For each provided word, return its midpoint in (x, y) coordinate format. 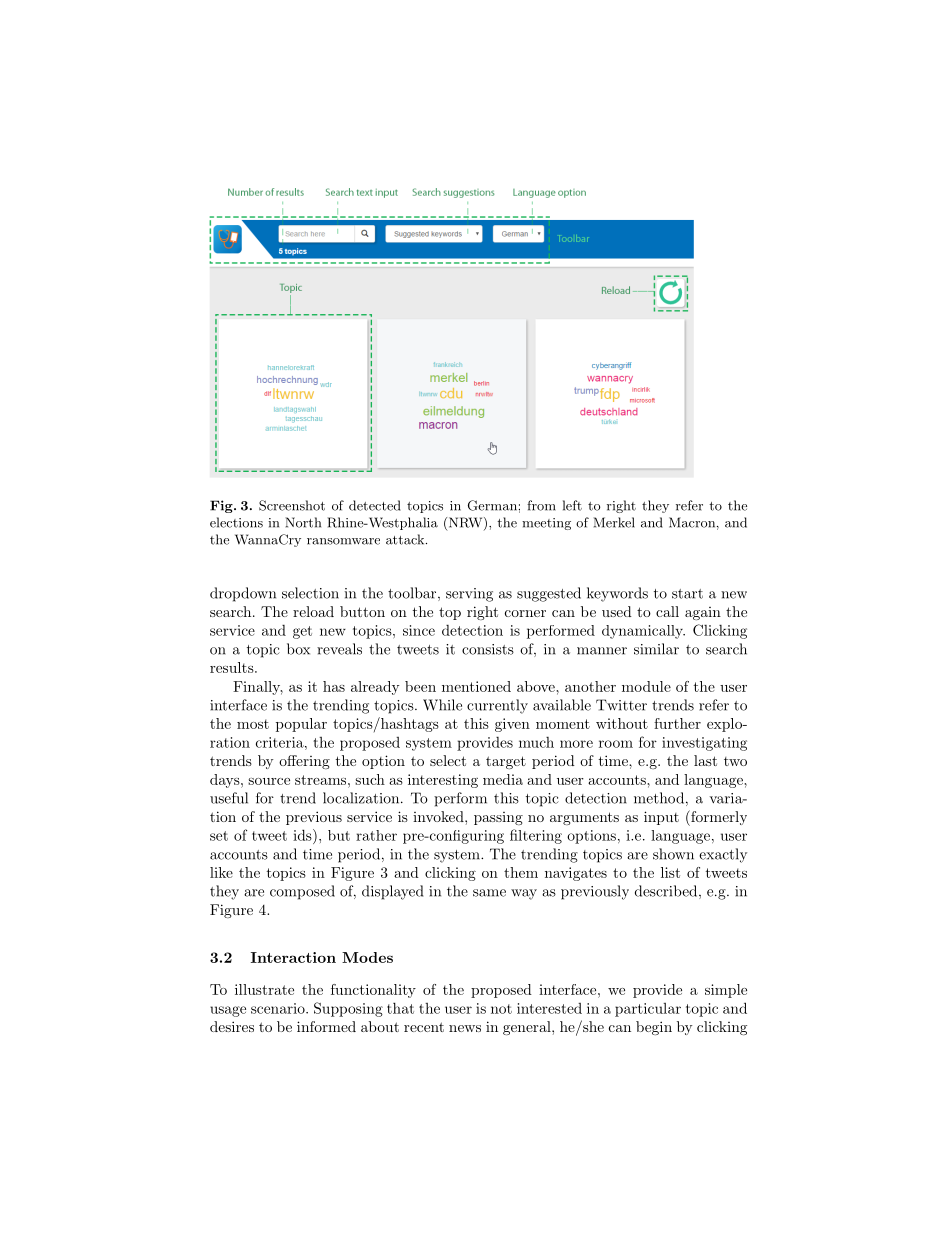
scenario (279, 1008)
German (492, 505)
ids (303, 835)
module (646, 686)
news (465, 1028)
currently (497, 706)
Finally (258, 688)
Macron (692, 522)
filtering (536, 836)
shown (673, 854)
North (303, 522)
